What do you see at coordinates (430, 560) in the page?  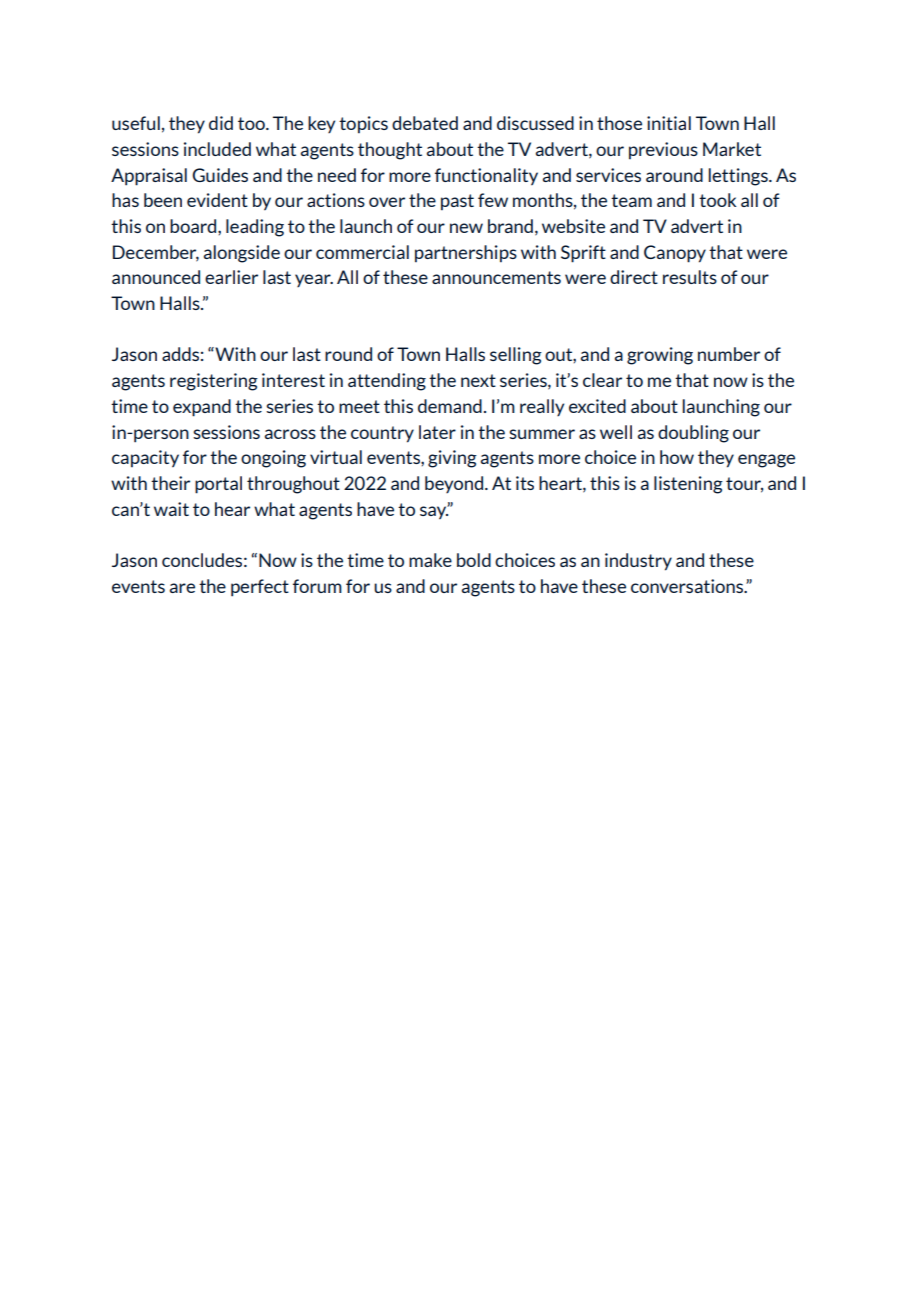 I see `make` at bounding box center [430, 560].
